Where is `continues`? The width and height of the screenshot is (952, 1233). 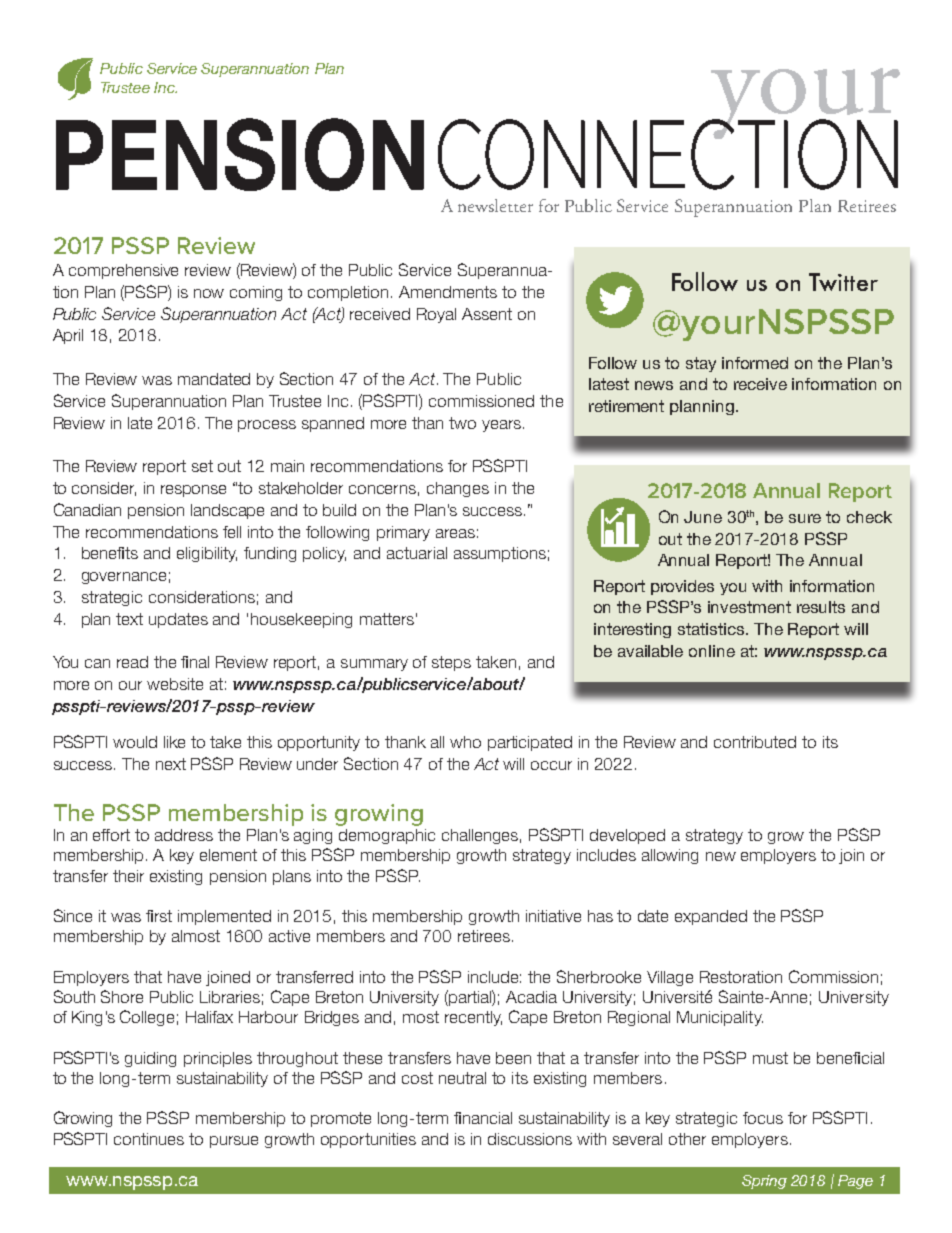 continues is located at coordinates (149, 1139).
